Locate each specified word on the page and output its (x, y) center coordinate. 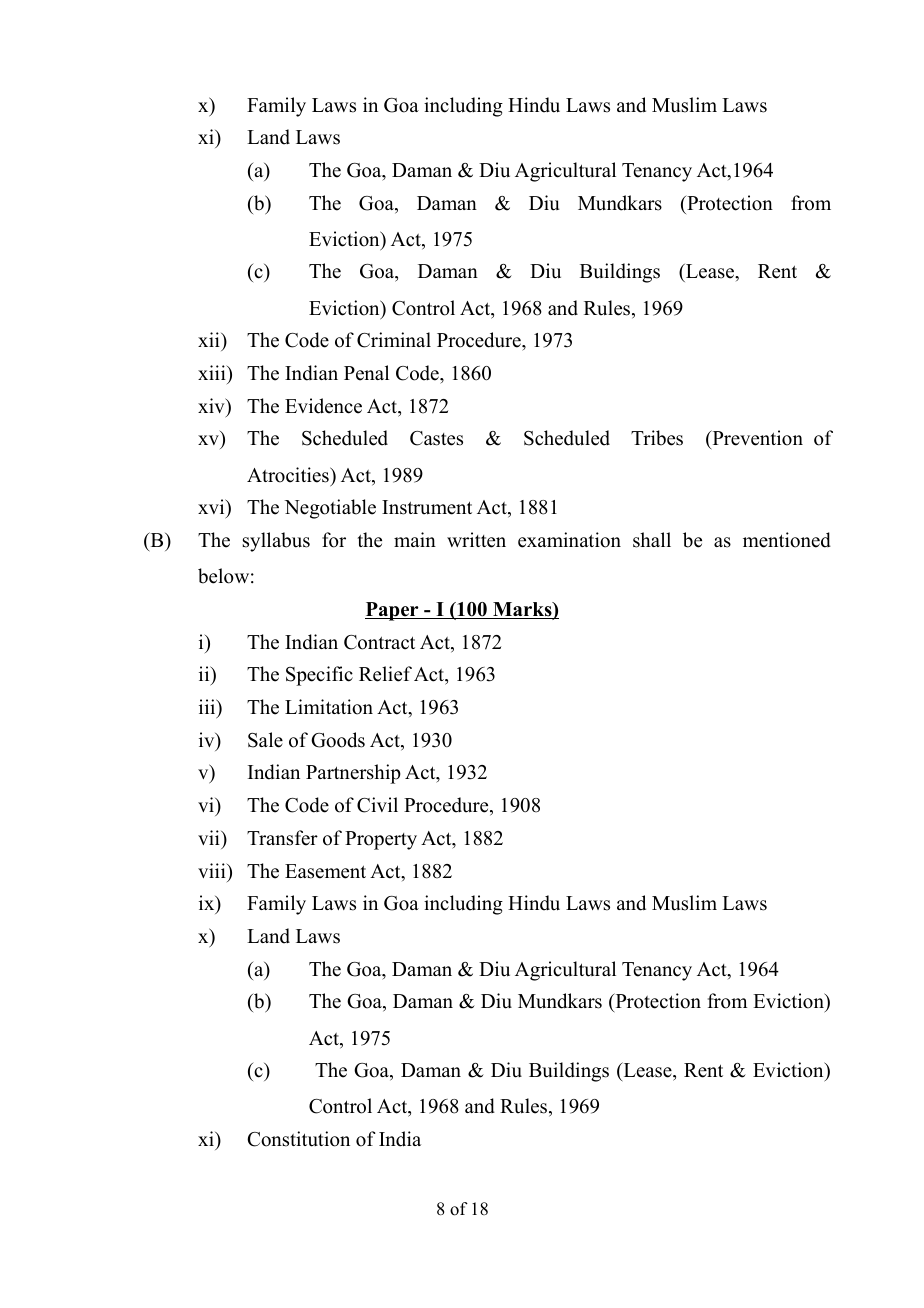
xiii (213, 372)
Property (381, 840)
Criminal (394, 340)
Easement (325, 871)
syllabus (276, 542)
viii (213, 870)
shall (652, 540)
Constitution (298, 1139)
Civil (377, 805)
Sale (265, 740)
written (476, 540)
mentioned (787, 540)
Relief (385, 674)
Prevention (756, 439)
